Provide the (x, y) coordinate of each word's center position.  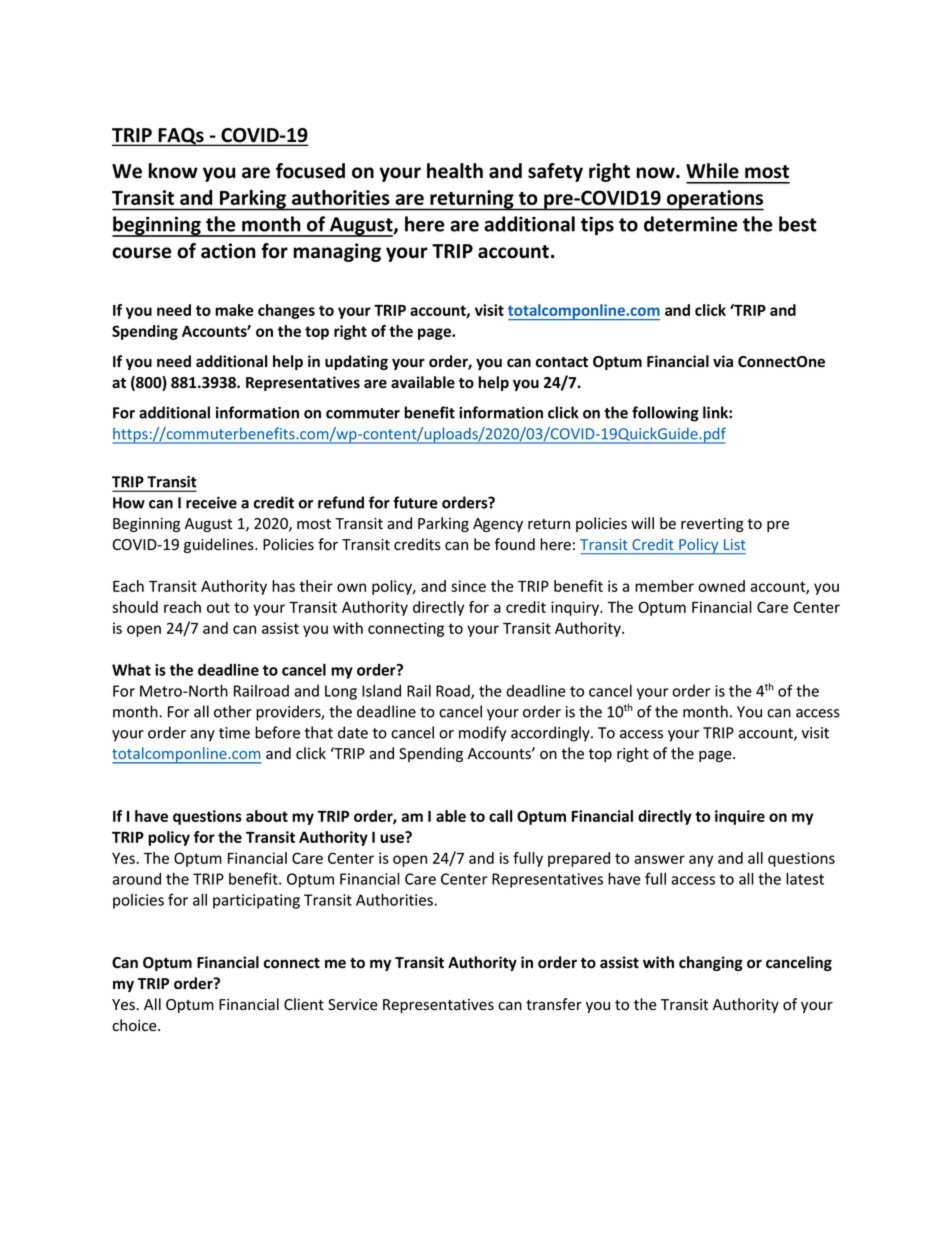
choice (135, 1025)
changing (711, 963)
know (173, 171)
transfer (554, 1004)
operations (714, 200)
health (455, 171)
